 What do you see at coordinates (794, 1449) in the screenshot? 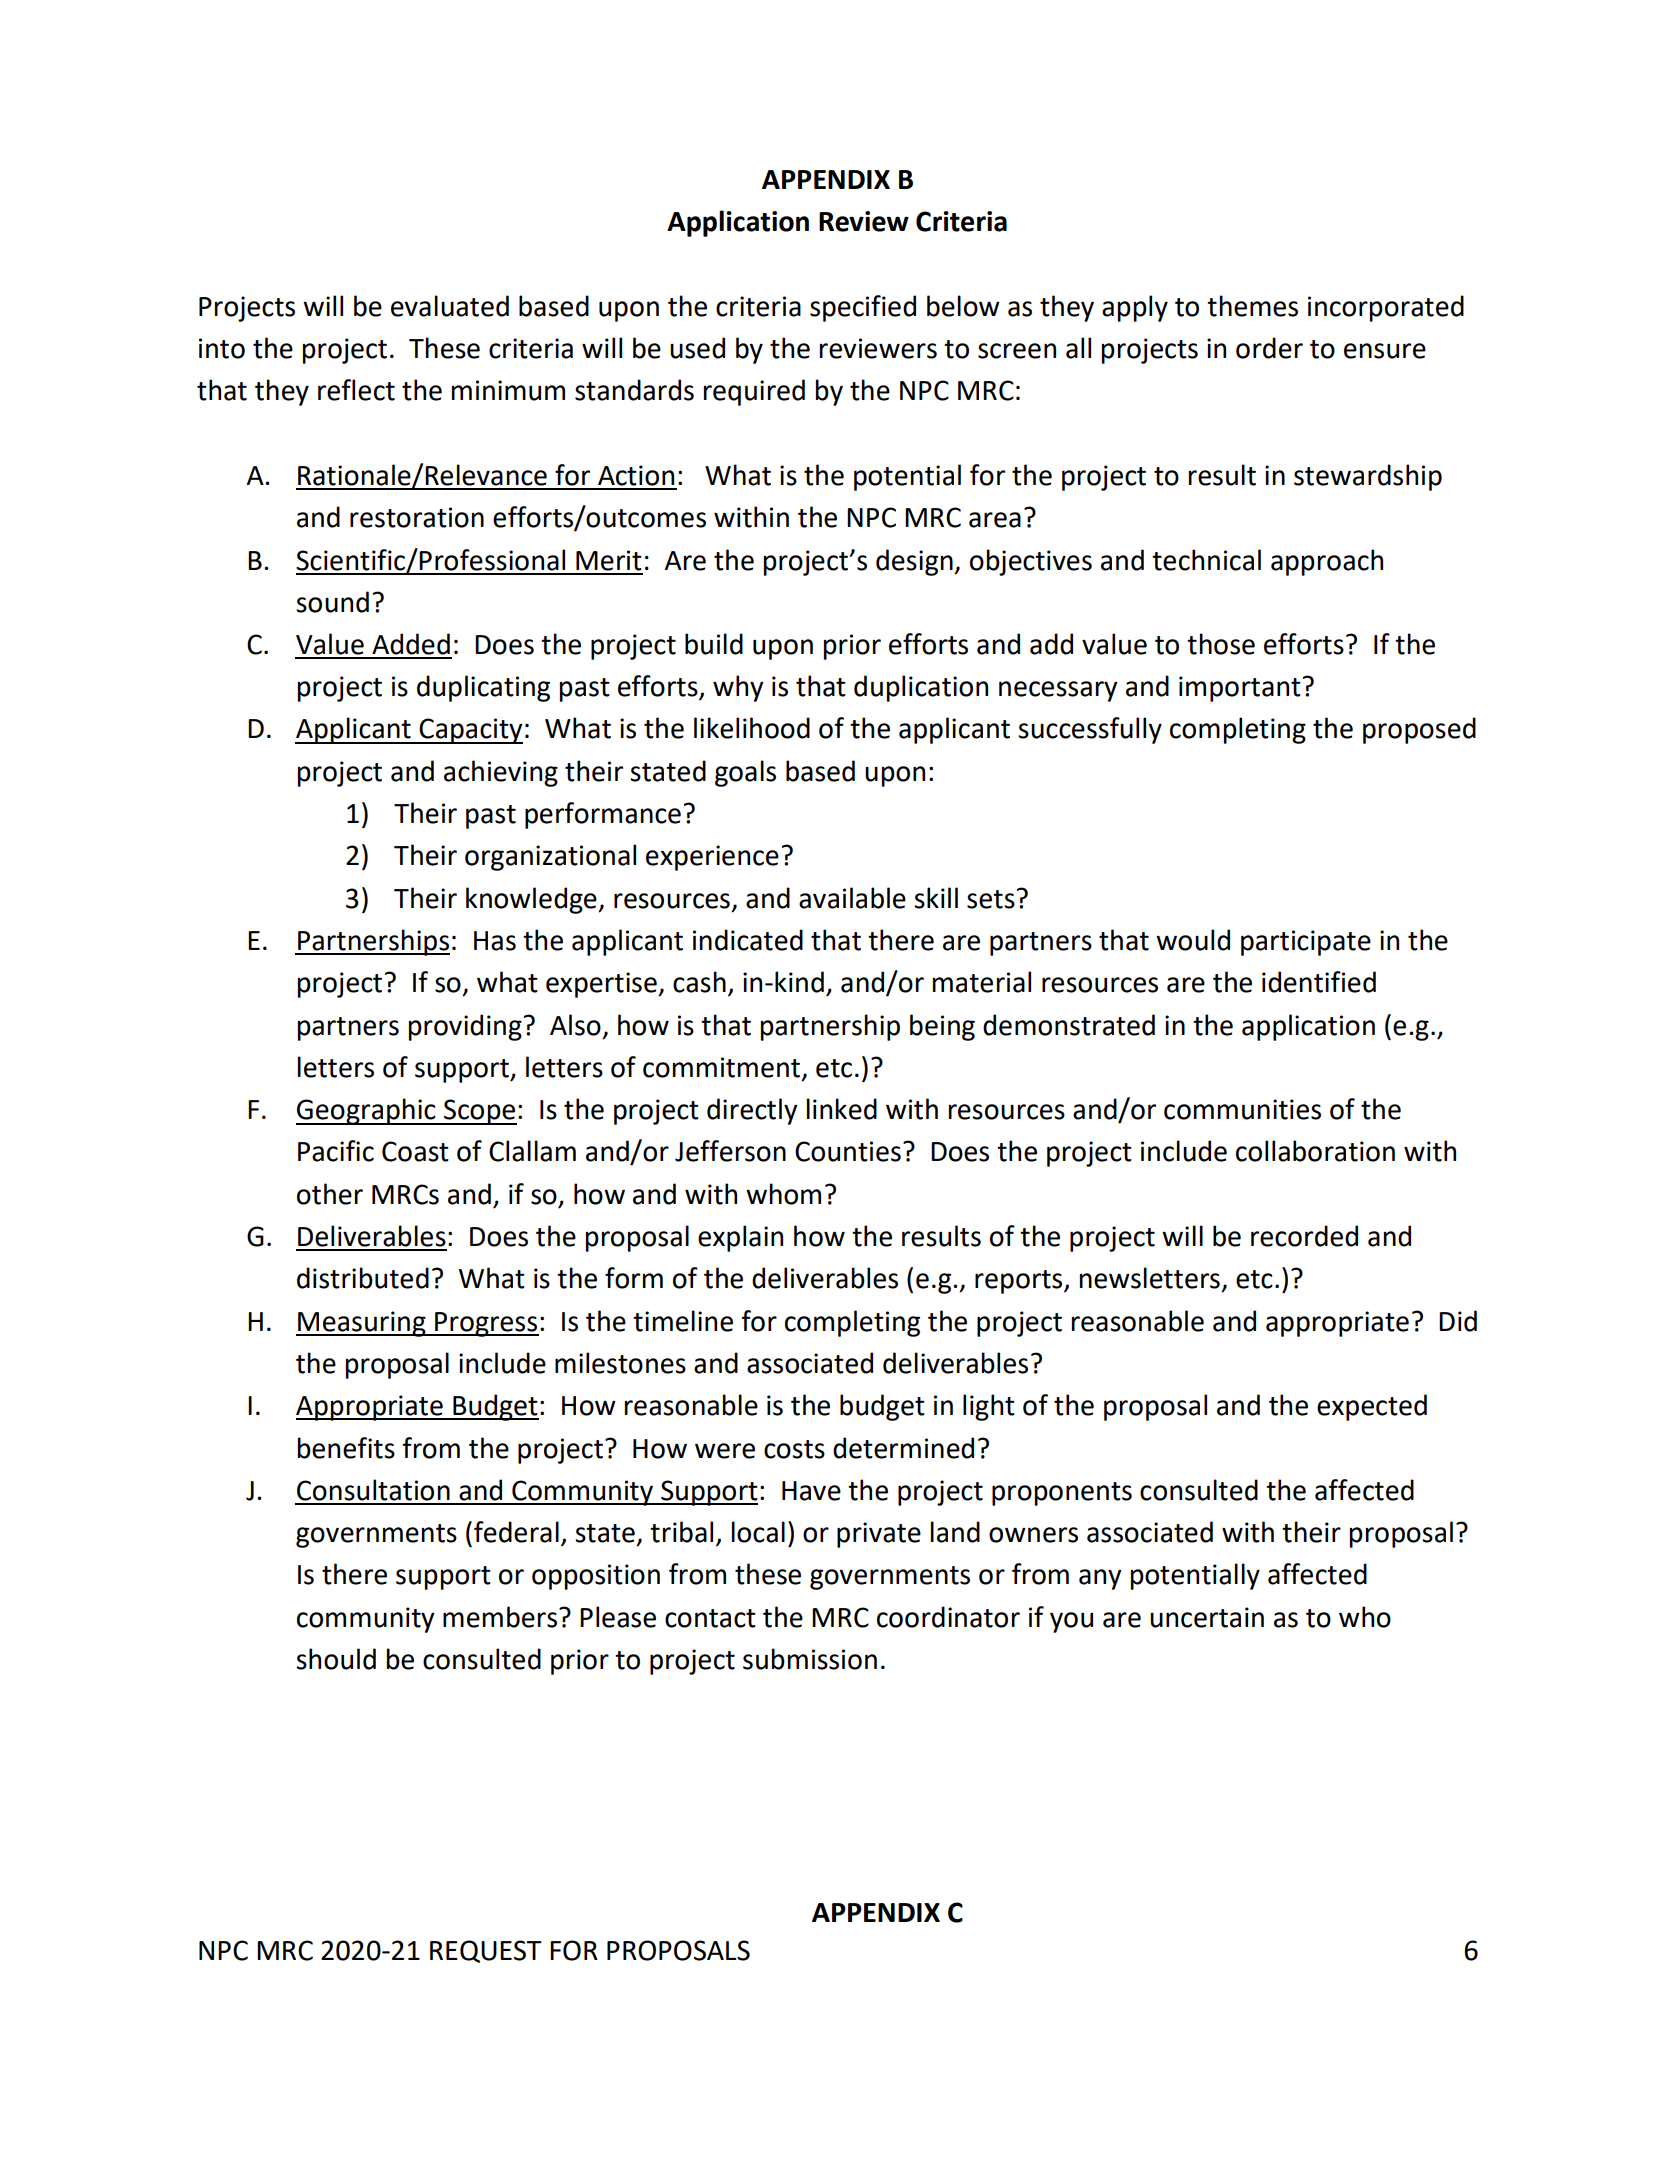
I see `costs` at bounding box center [794, 1449].
